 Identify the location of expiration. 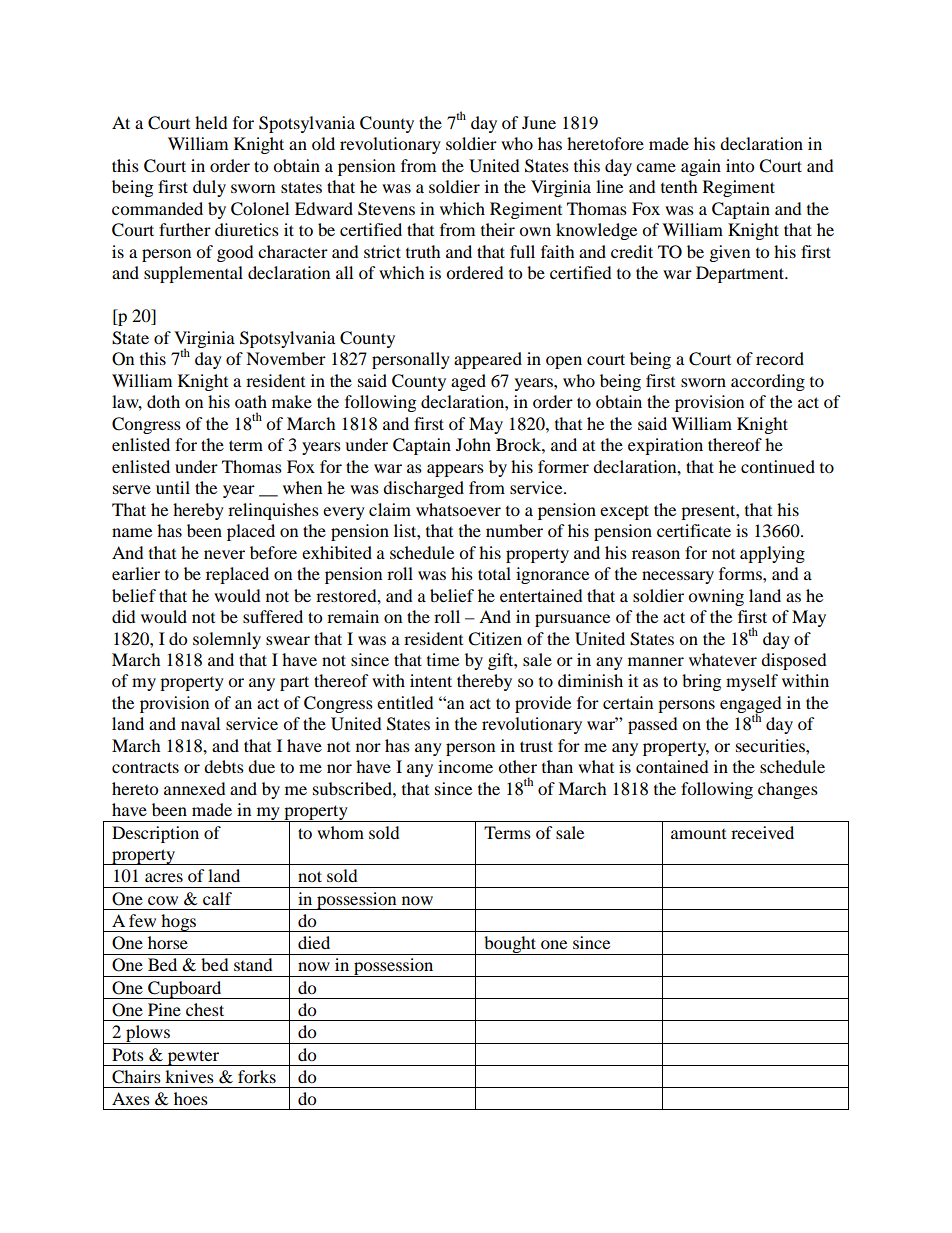
(665, 446).
